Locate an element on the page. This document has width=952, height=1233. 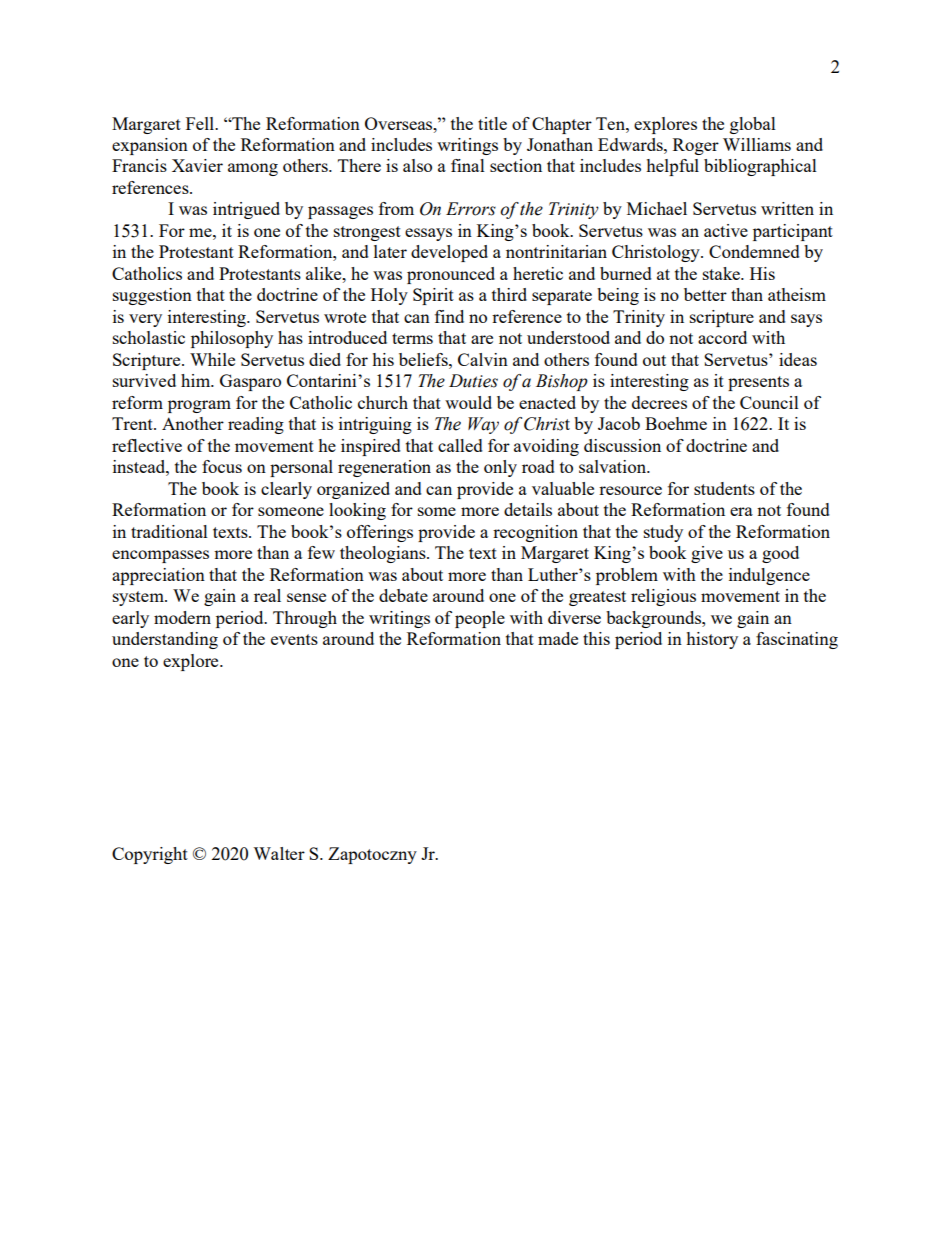
students is located at coordinates (724, 488).
